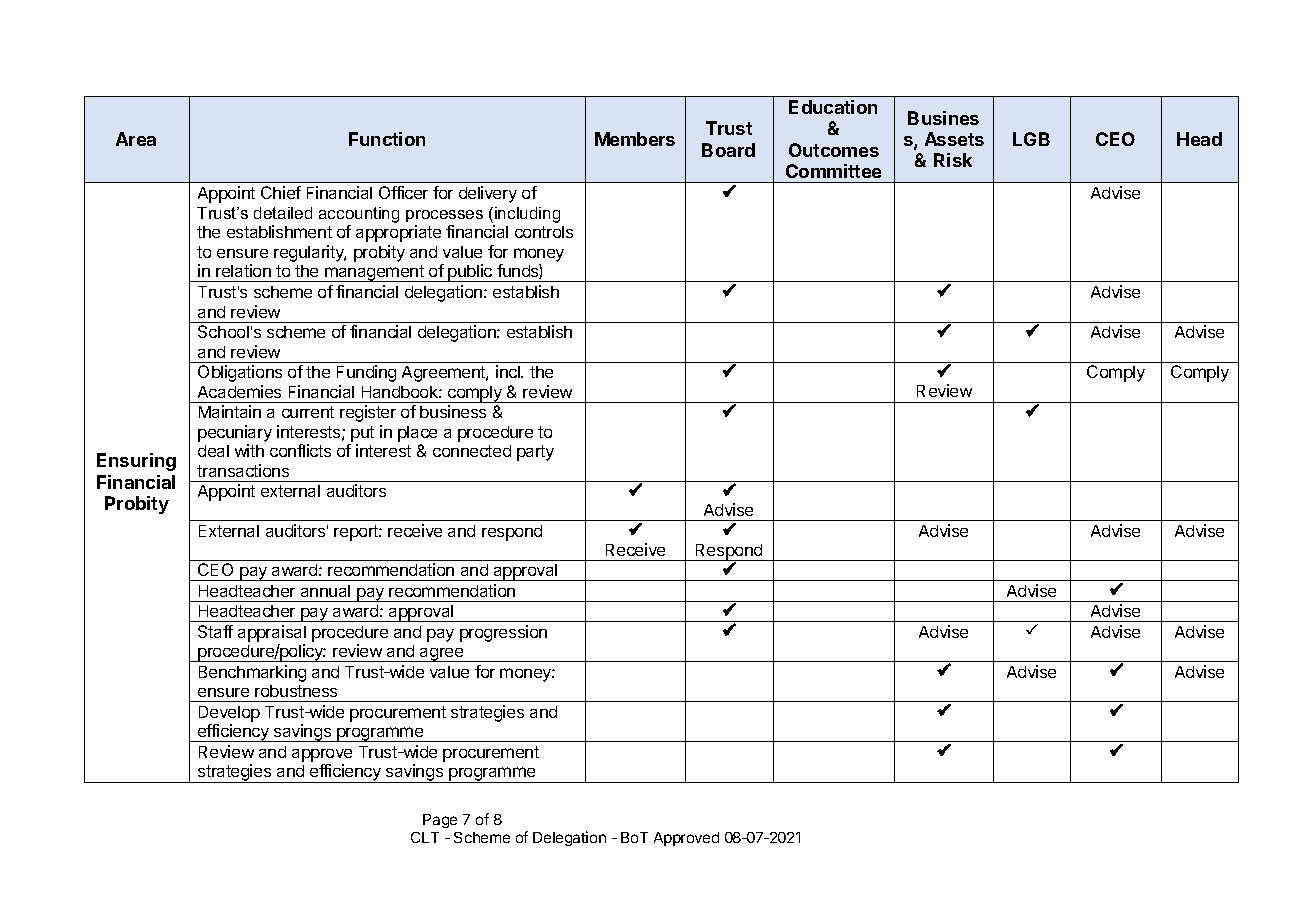 The height and width of the screenshot is (924, 1309). What do you see at coordinates (425, 837) in the screenshot?
I see `CLT` at bounding box center [425, 837].
